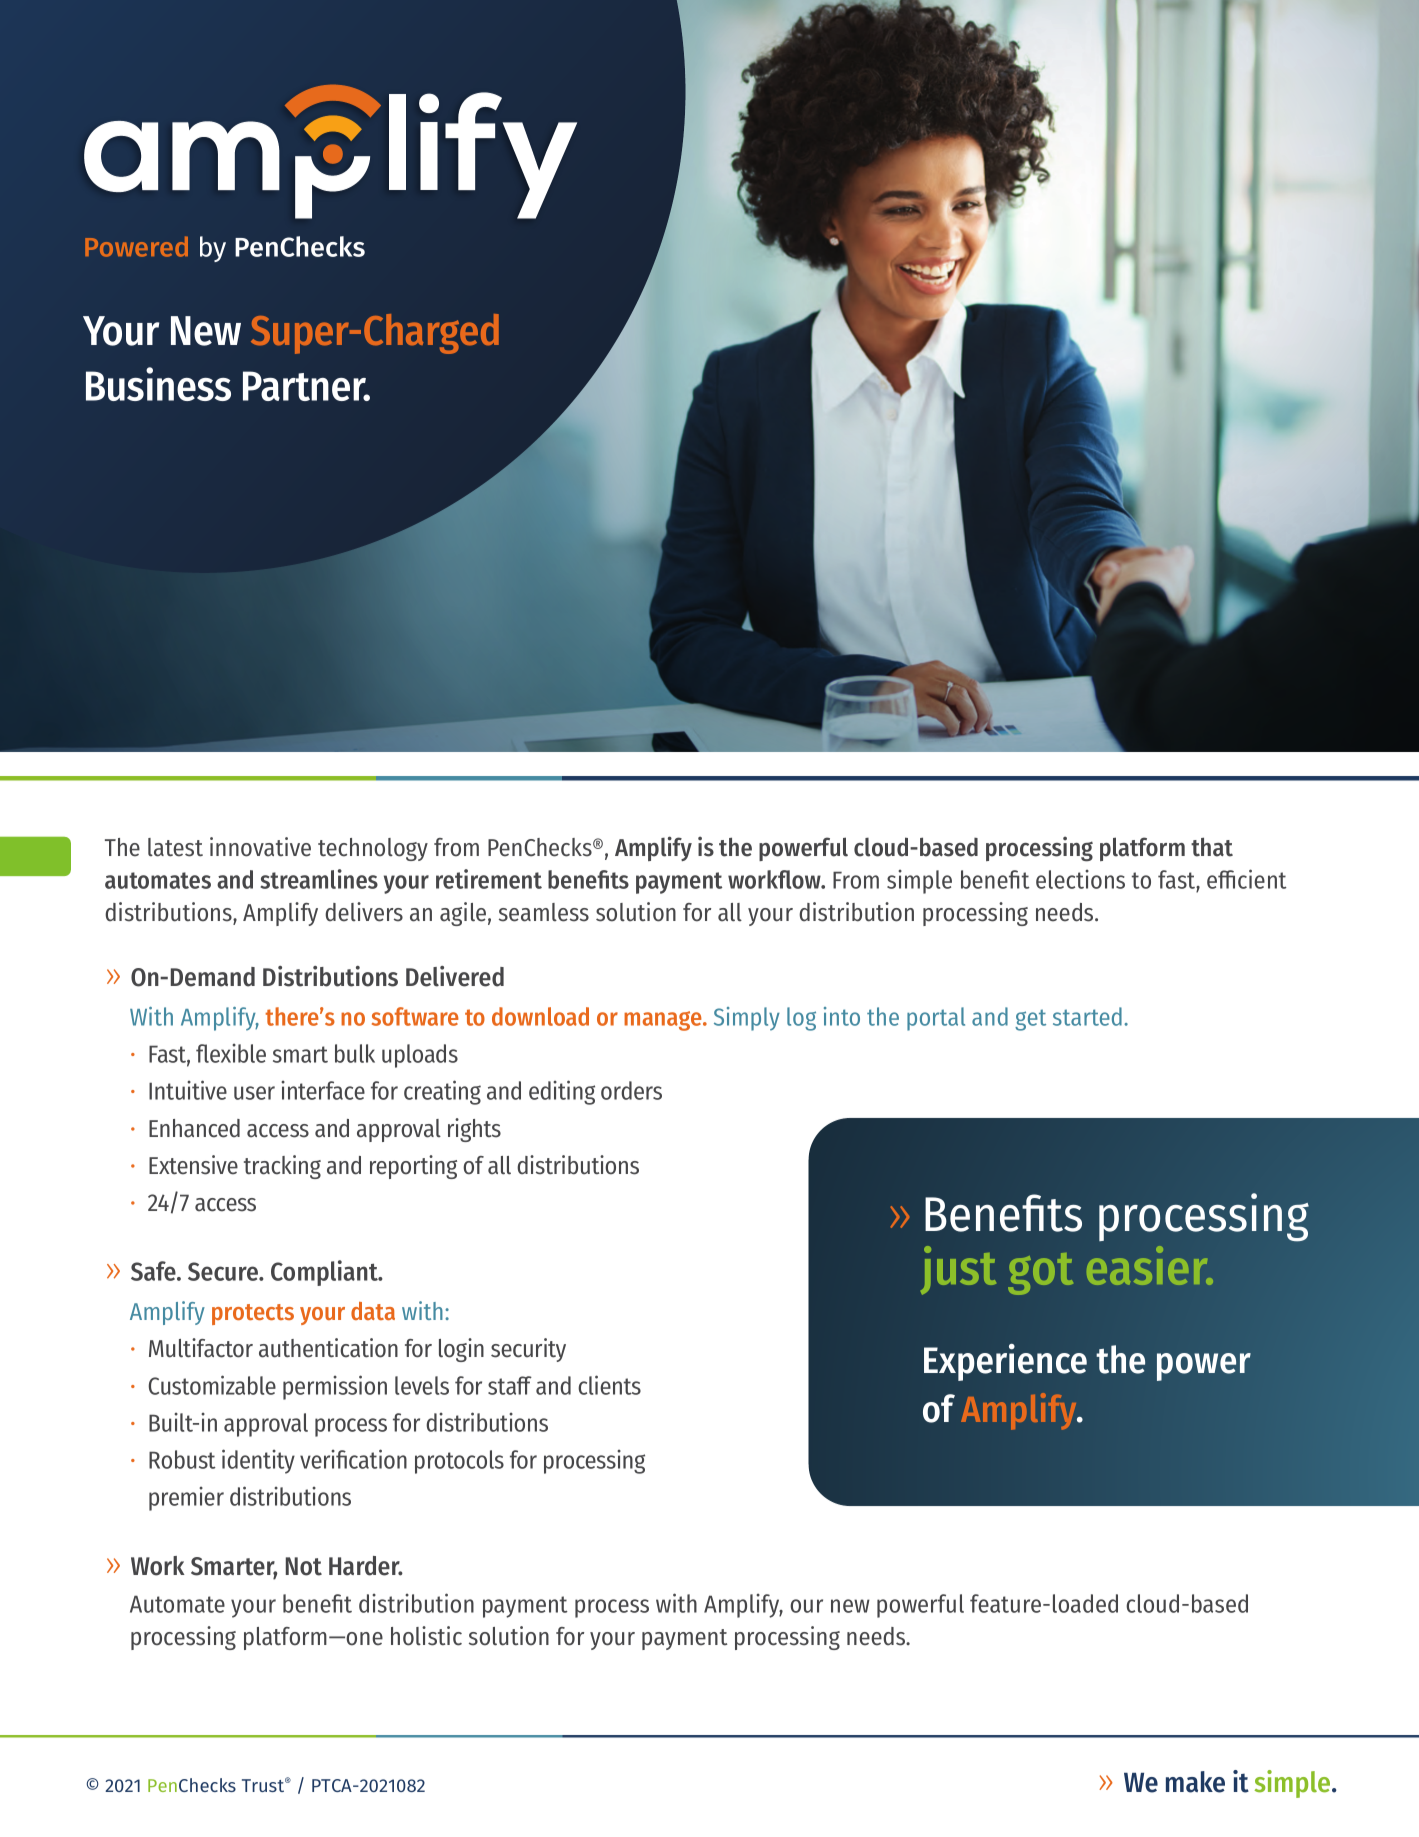 The height and width of the screenshot is (1837, 1419). What do you see at coordinates (1212, 847) in the screenshot?
I see `that` at bounding box center [1212, 847].
